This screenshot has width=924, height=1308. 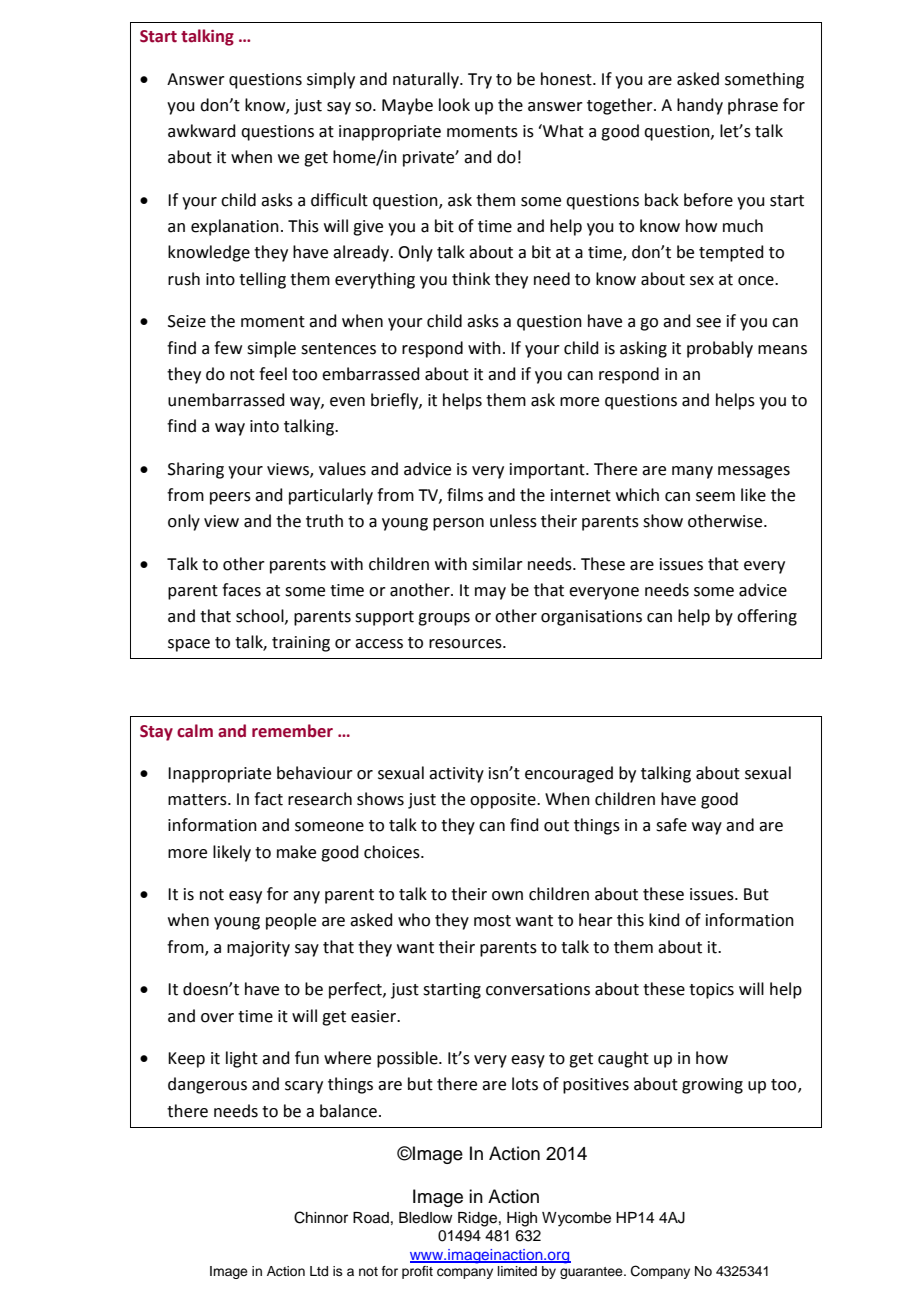 What do you see at coordinates (454, 105) in the screenshot?
I see `look` at bounding box center [454, 105].
